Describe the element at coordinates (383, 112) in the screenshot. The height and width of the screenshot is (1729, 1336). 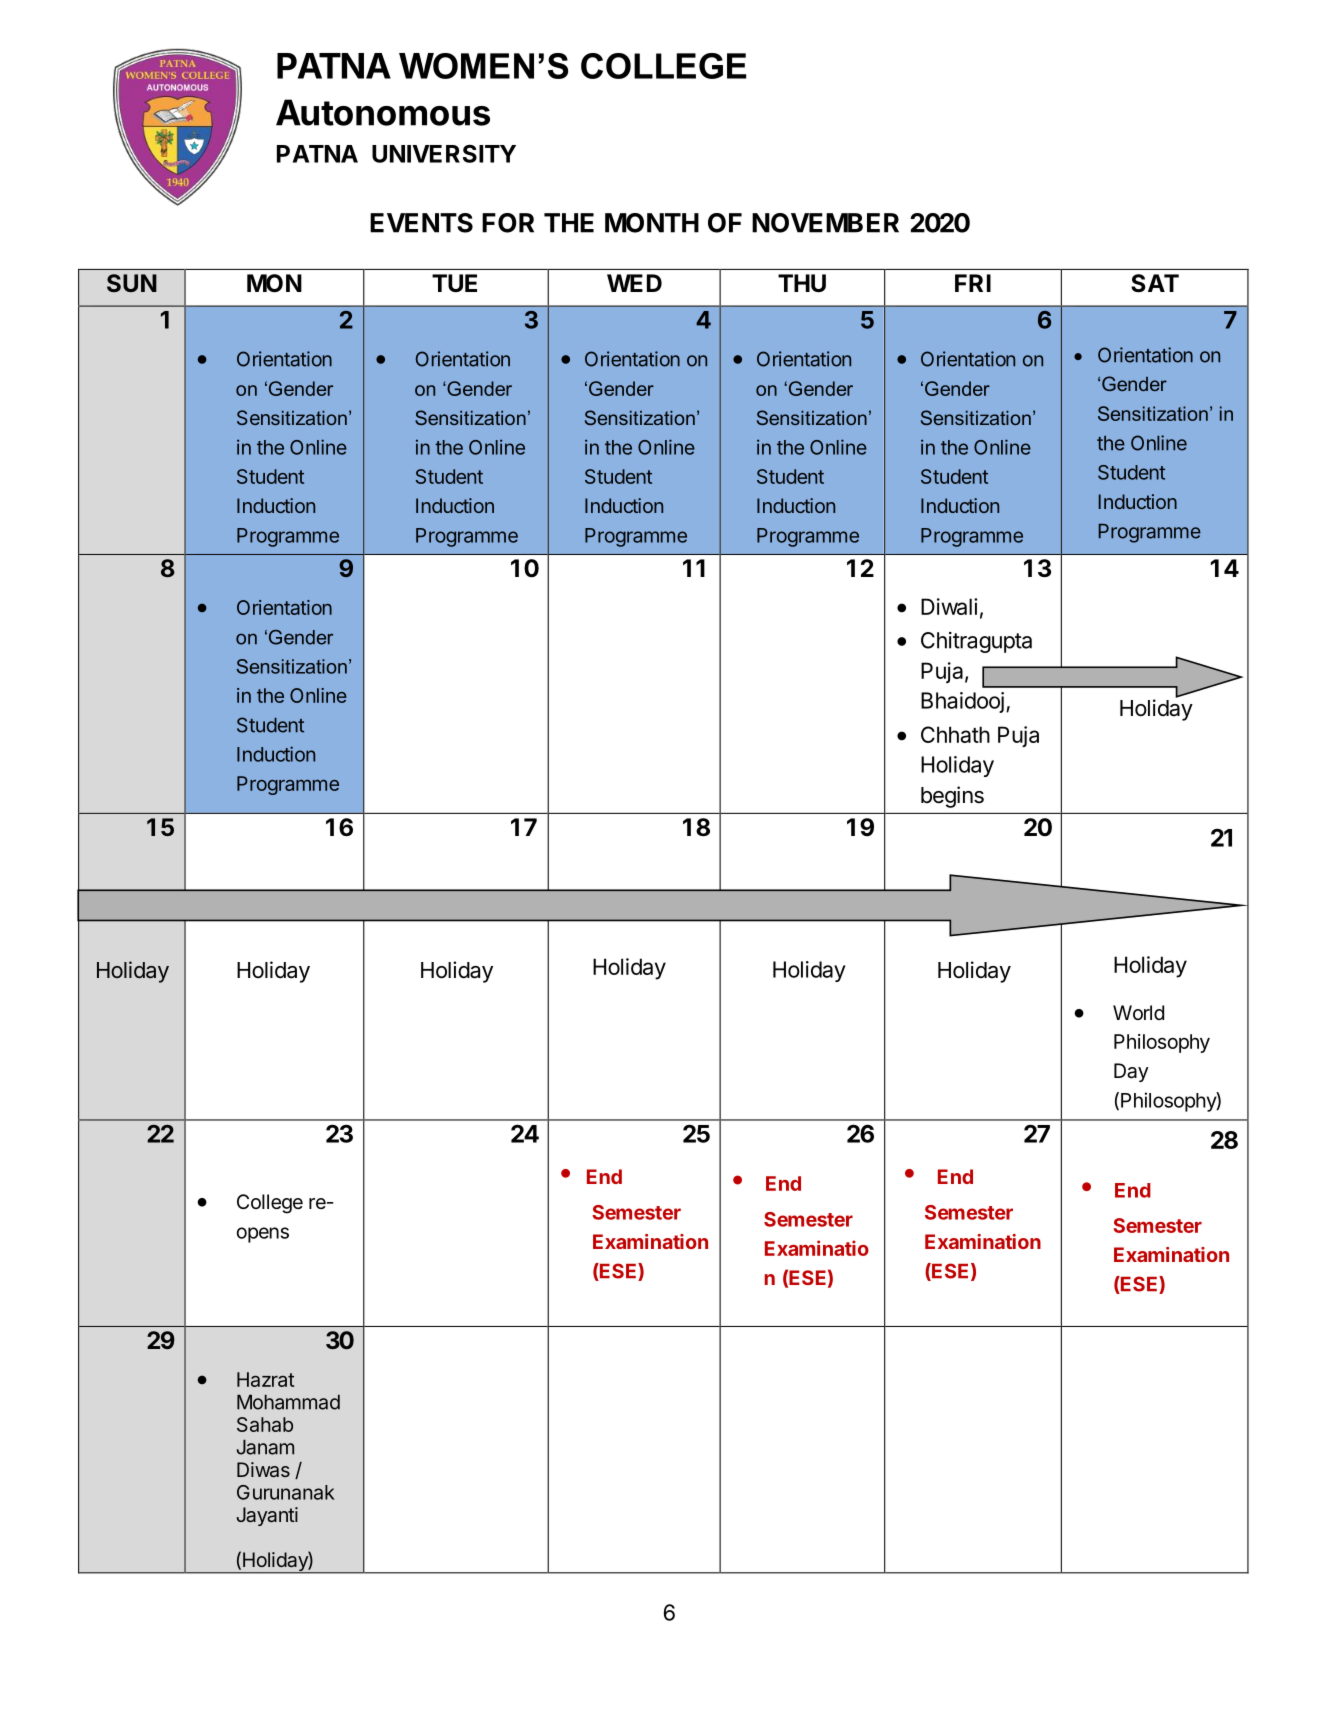
I see `Autonomous` at that location.
